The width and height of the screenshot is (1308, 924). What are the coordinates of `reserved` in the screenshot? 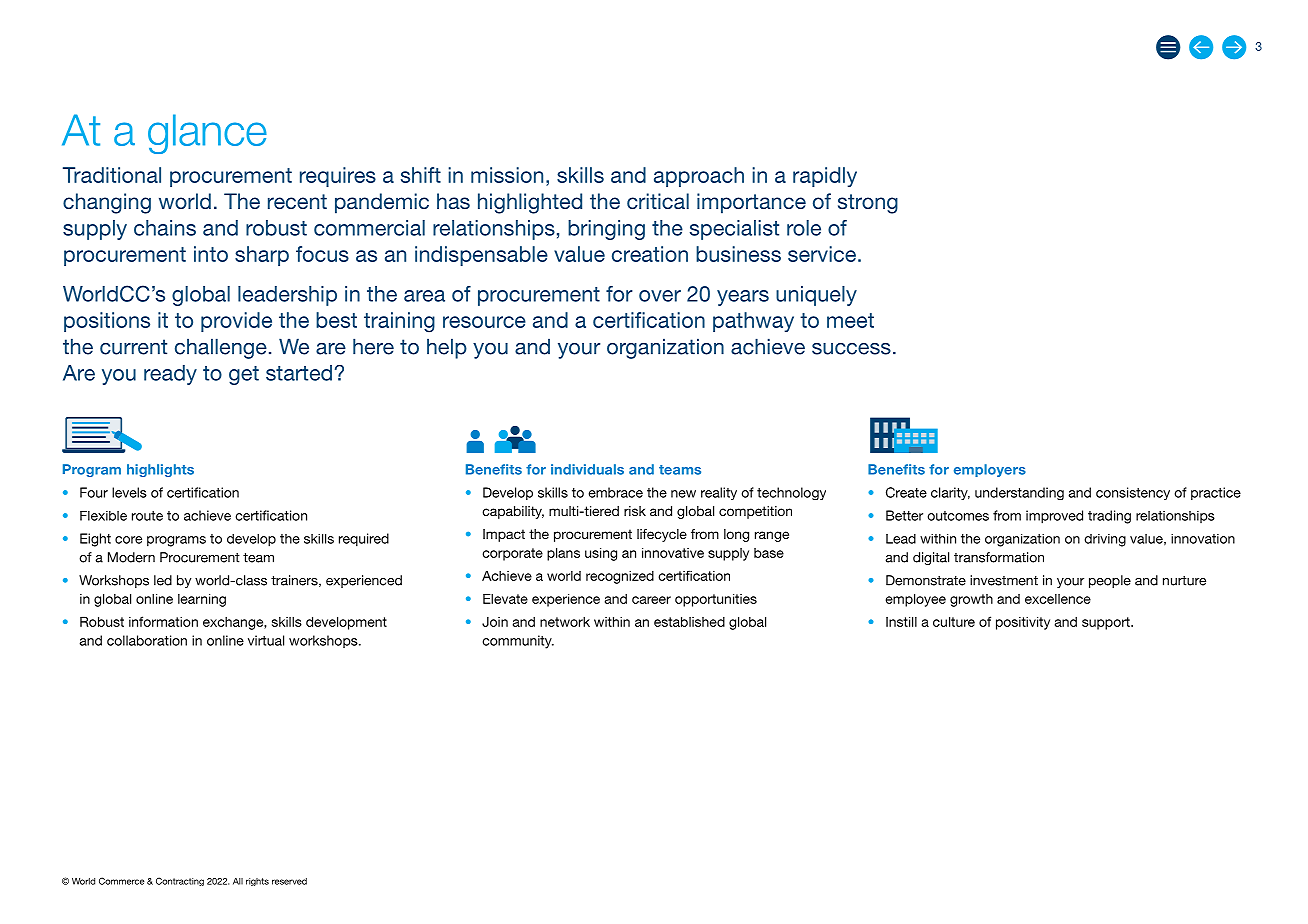 It's located at (289, 881).
